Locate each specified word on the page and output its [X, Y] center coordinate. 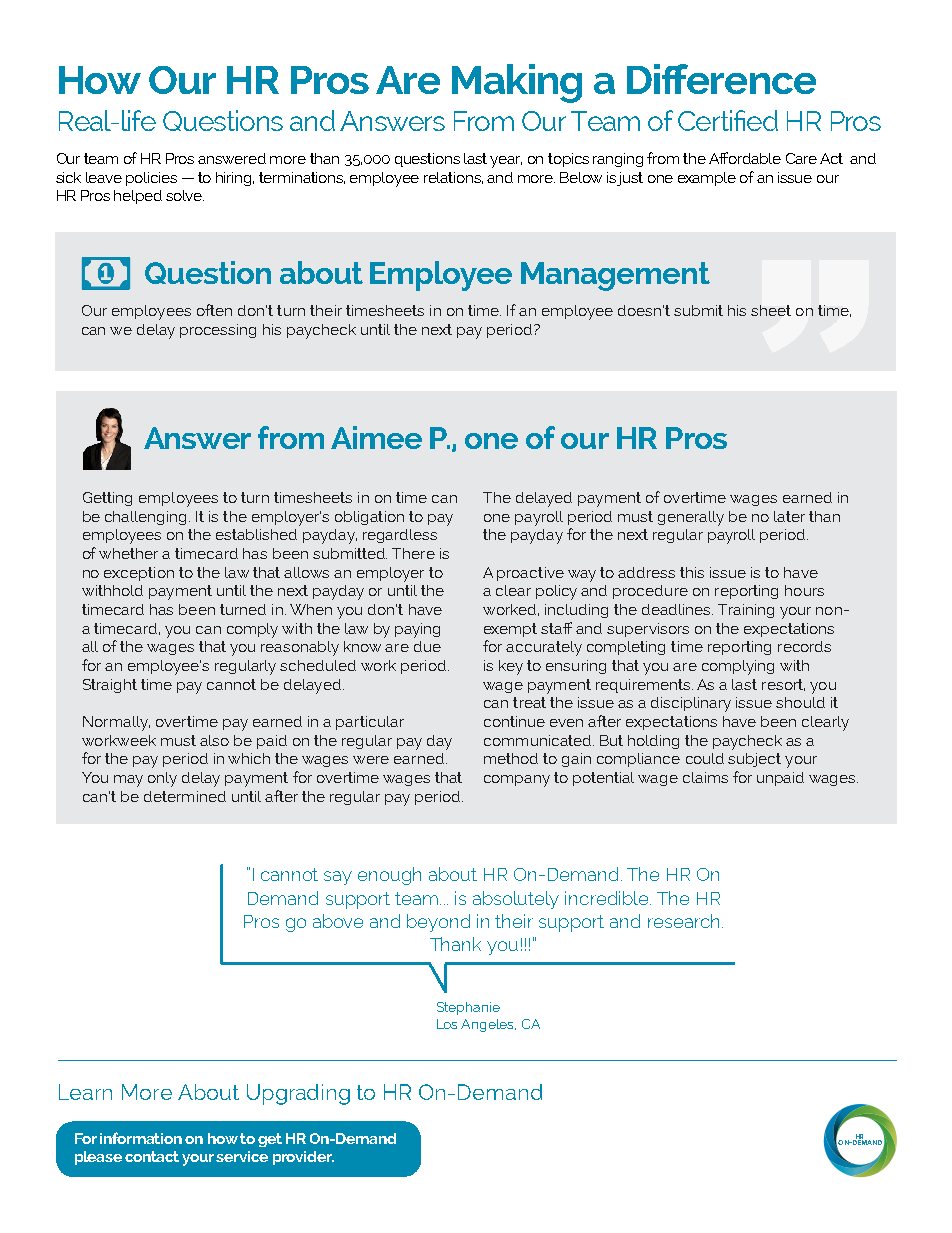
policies [151, 179]
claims [705, 777]
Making [517, 83]
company [517, 781]
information [141, 1138]
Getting [107, 499]
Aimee [376, 437]
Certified [728, 120]
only [162, 779]
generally [691, 518]
